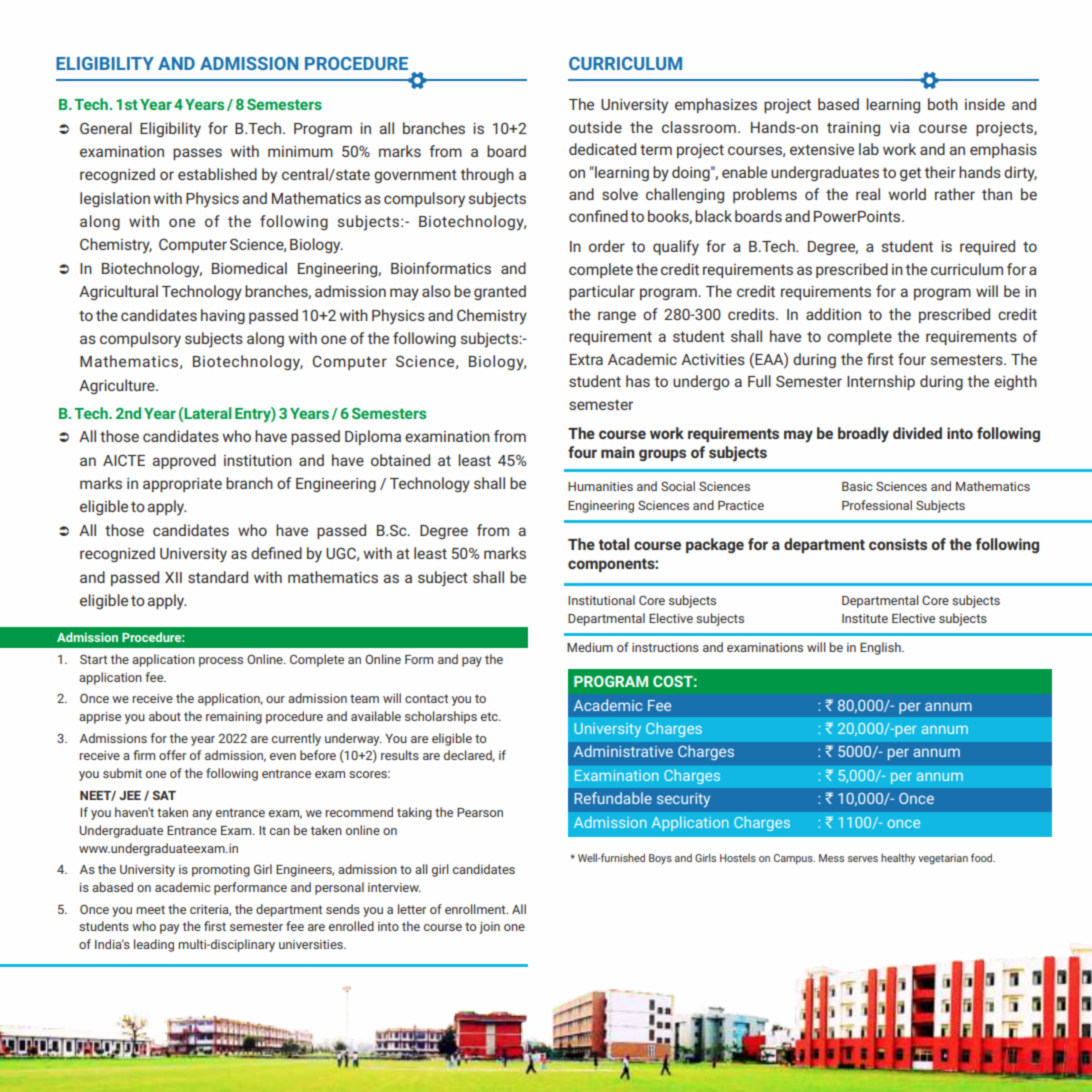 Image resolution: width=1092 pixels, height=1092 pixels. What do you see at coordinates (489, 928) in the document?
I see `join` at bounding box center [489, 928].
